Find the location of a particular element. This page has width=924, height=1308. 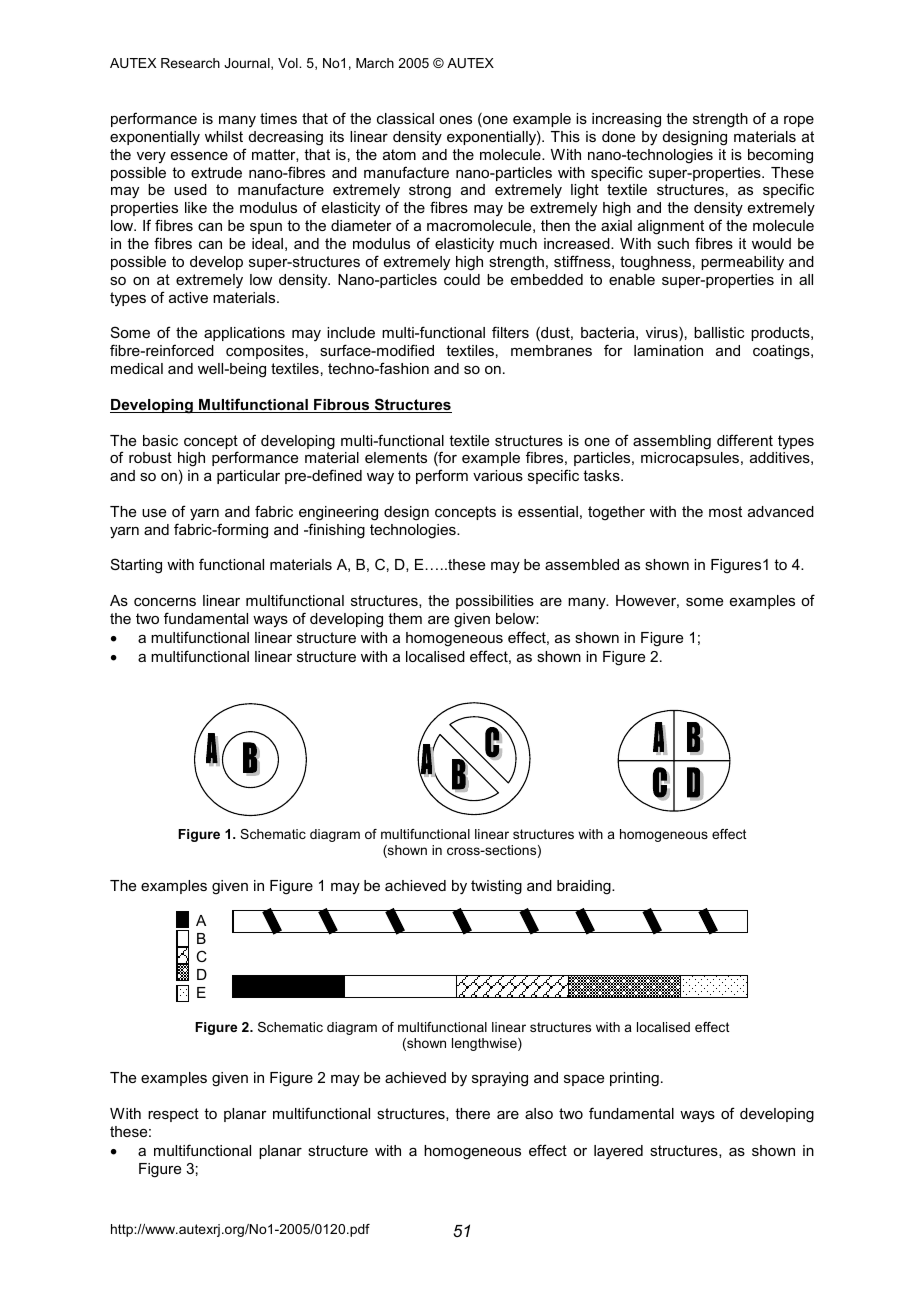

filters is located at coordinates (510, 332).
